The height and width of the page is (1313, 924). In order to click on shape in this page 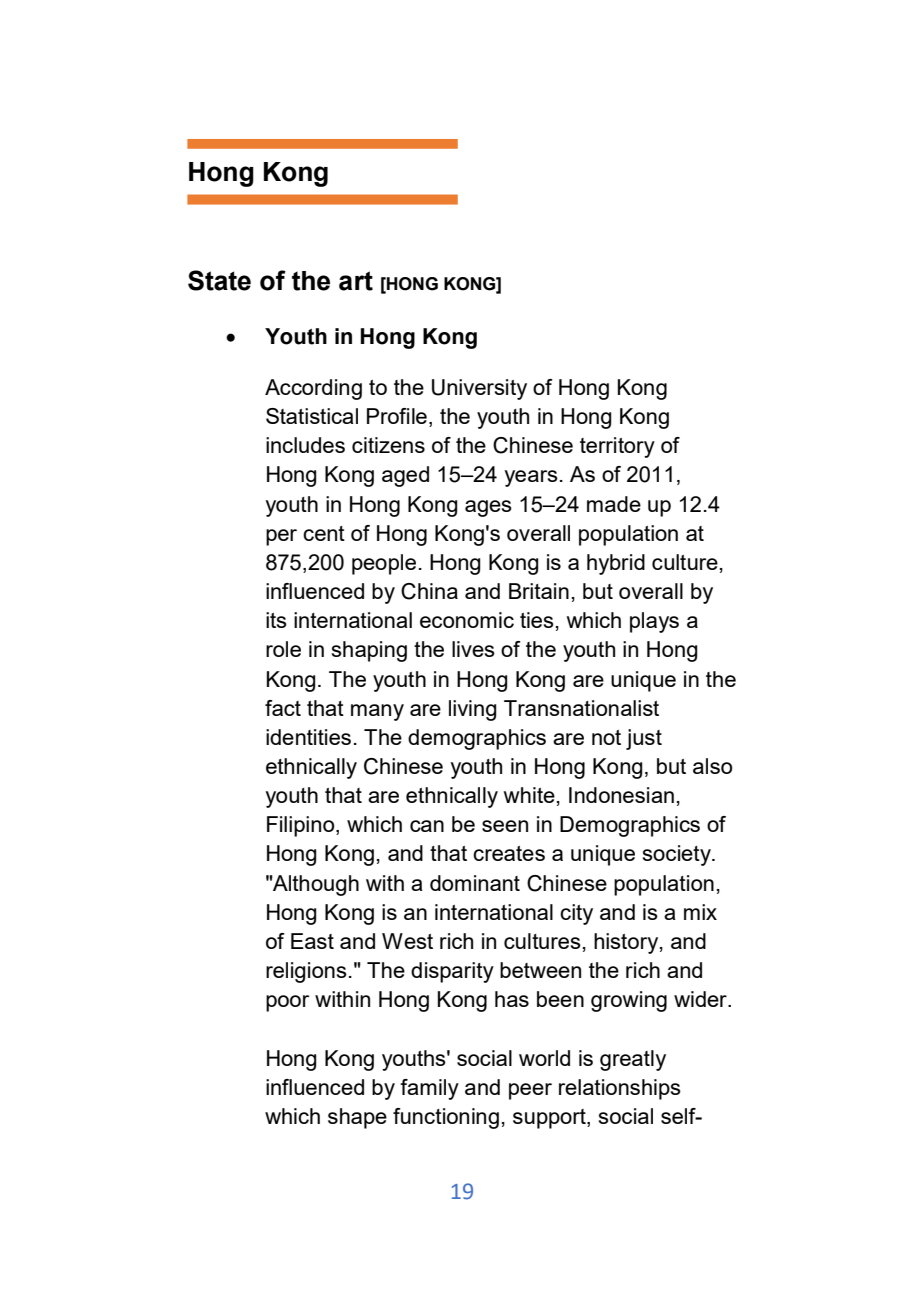, I will do `click(357, 1118)`.
